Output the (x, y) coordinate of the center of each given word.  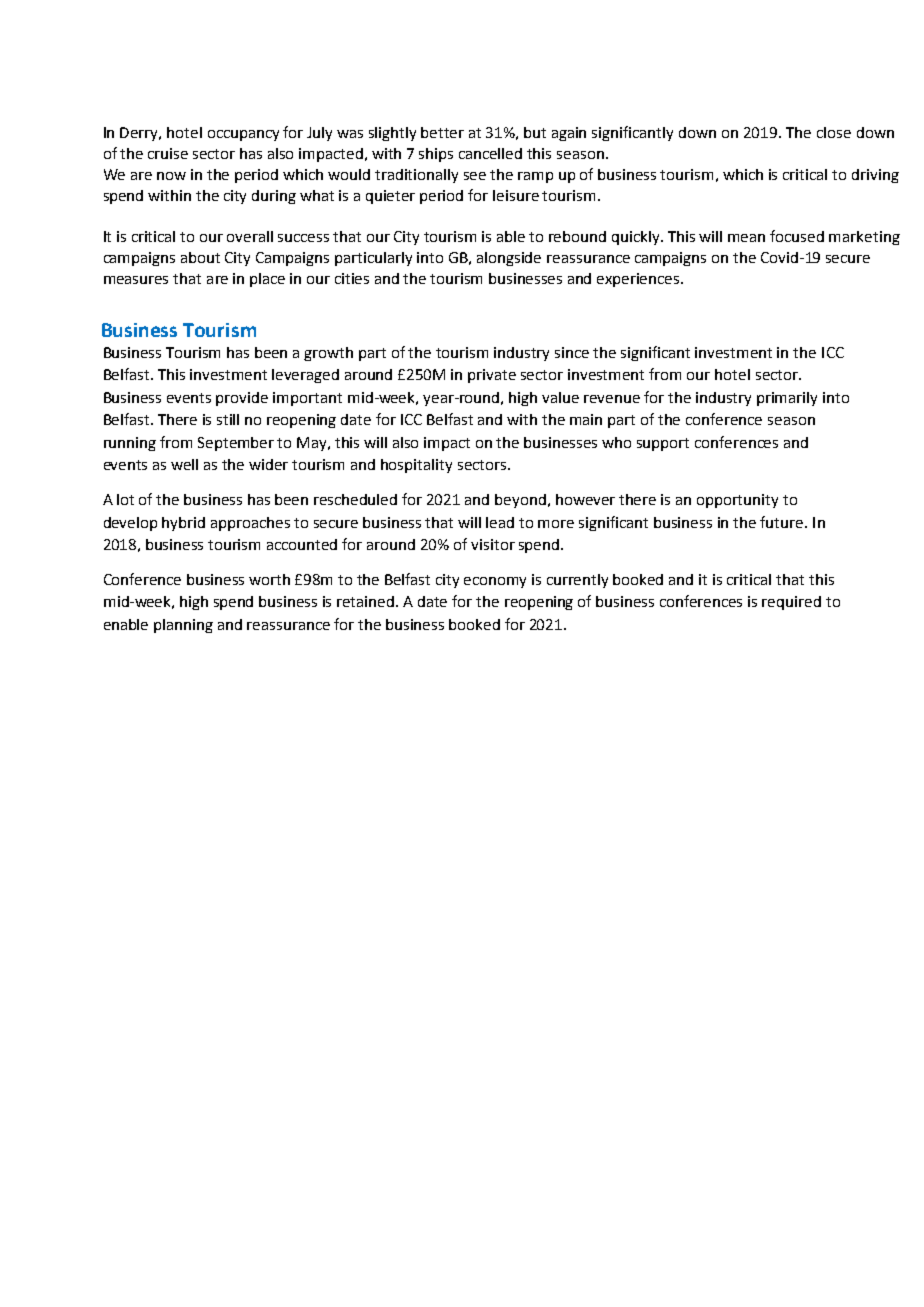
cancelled (490, 153)
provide (242, 399)
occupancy (243, 135)
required (791, 603)
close (834, 132)
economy (495, 582)
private (492, 376)
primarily (787, 399)
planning (183, 626)
